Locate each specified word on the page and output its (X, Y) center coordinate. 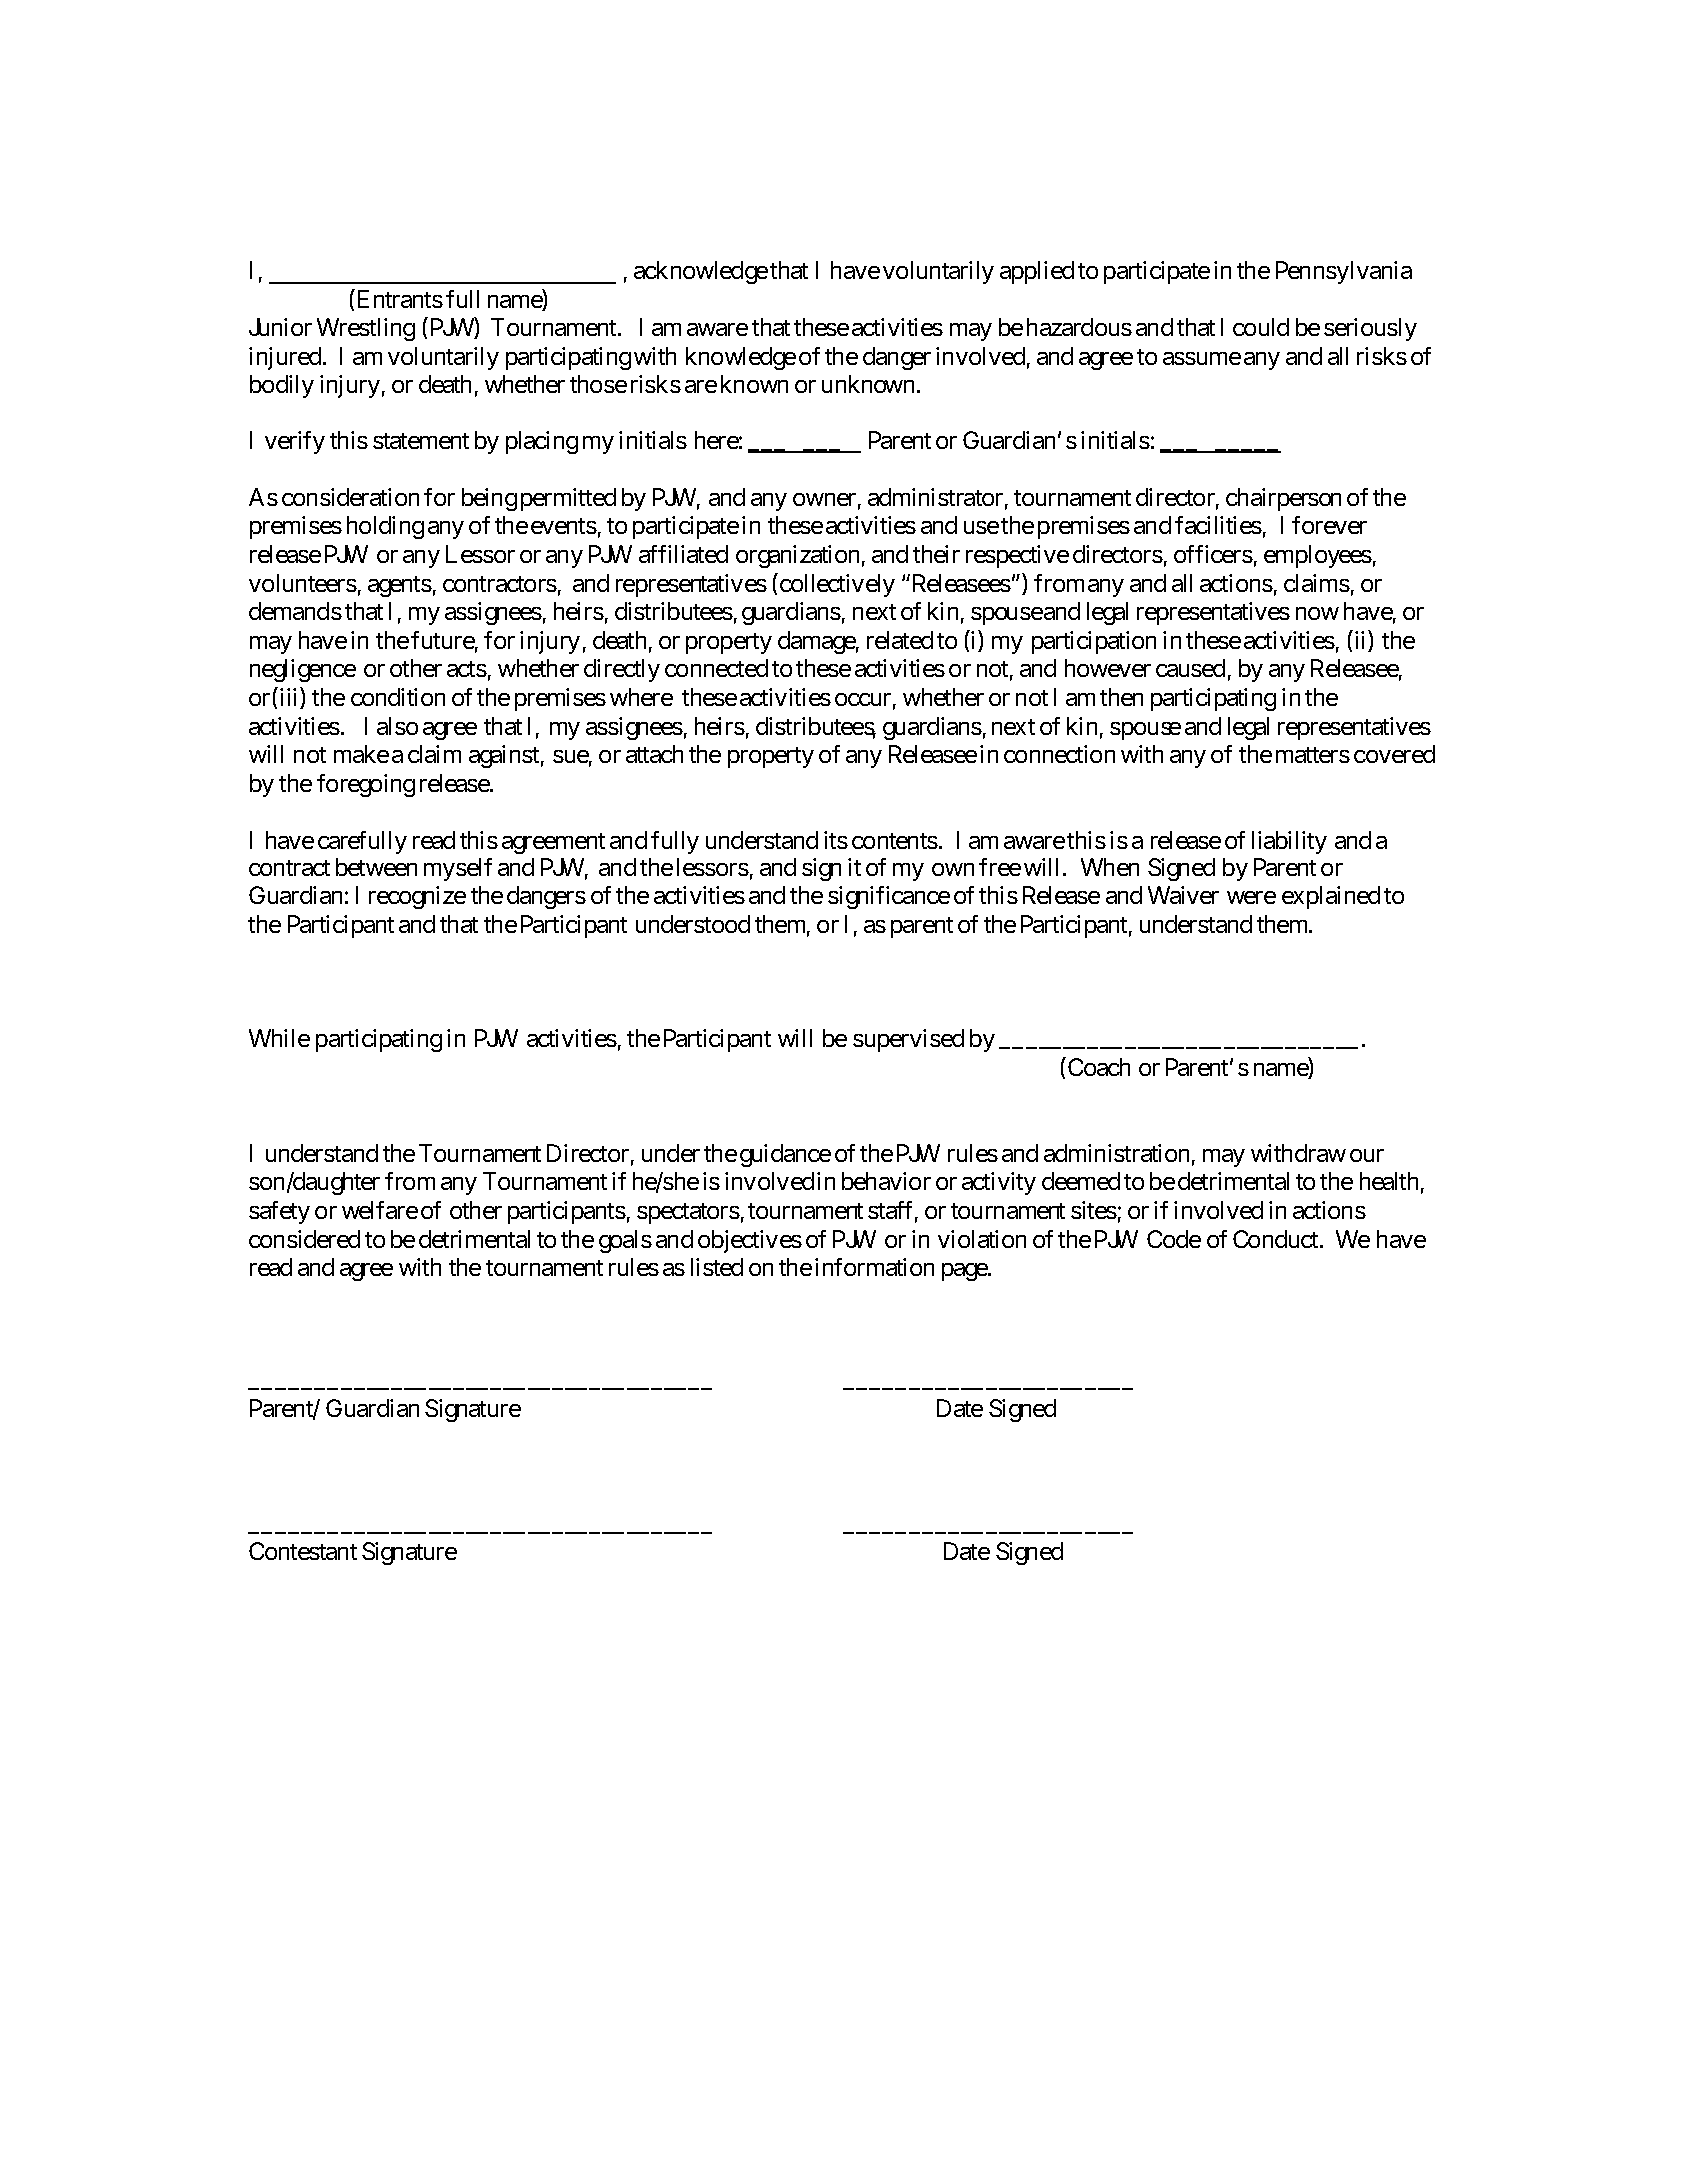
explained (1331, 897)
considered (304, 1239)
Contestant (303, 1551)
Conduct (1277, 1239)
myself (458, 869)
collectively (836, 585)
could (1261, 327)
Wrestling (366, 329)
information (874, 1267)
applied (1037, 272)
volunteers (303, 583)
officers (1213, 554)
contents (895, 841)
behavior (886, 1181)
